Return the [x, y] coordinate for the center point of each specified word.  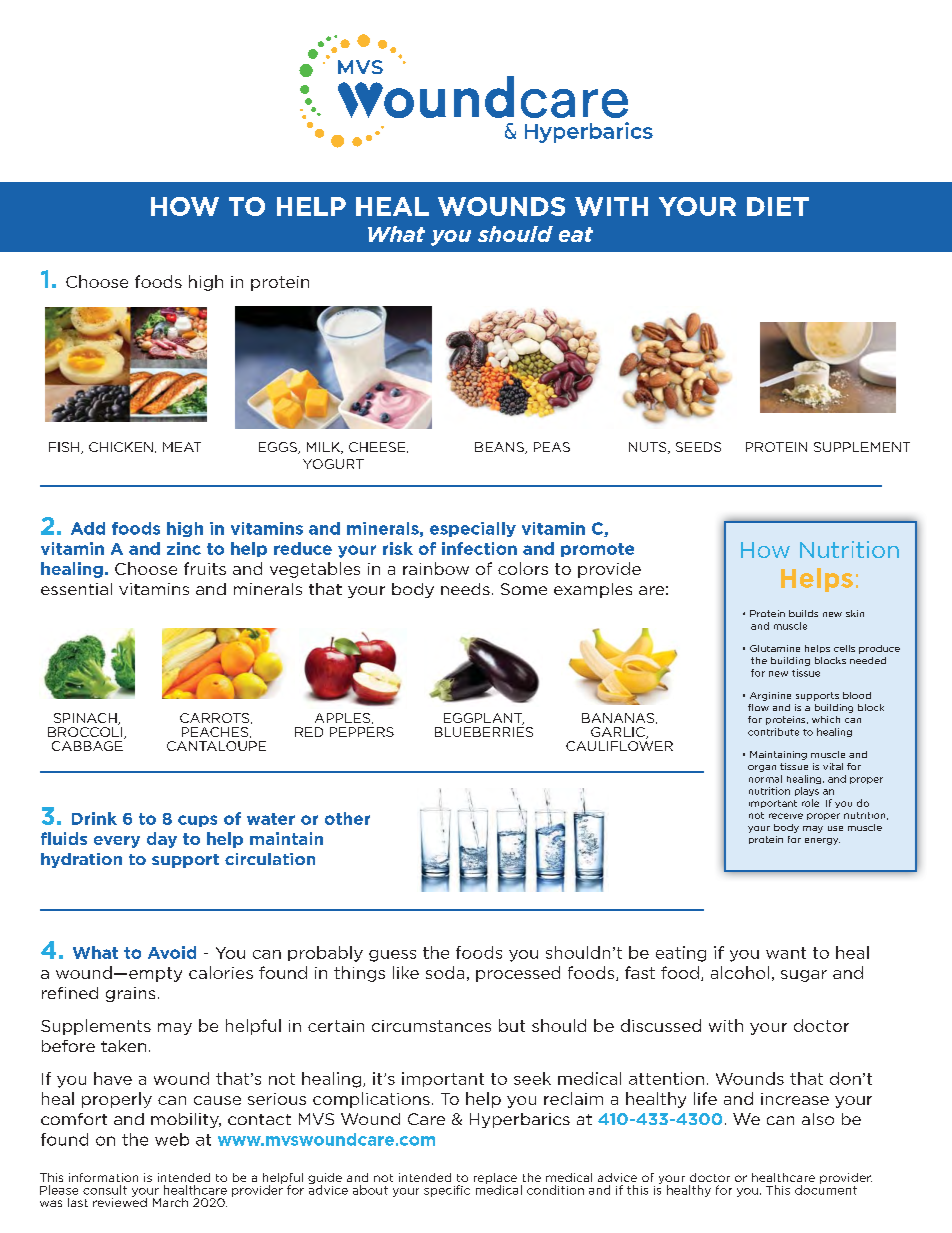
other [347, 818]
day [162, 840]
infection [479, 548]
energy [822, 841]
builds [803, 613]
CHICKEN [121, 447]
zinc [184, 548]
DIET [778, 206]
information [103, 1177]
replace [495, 1180]
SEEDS [698, 447]
